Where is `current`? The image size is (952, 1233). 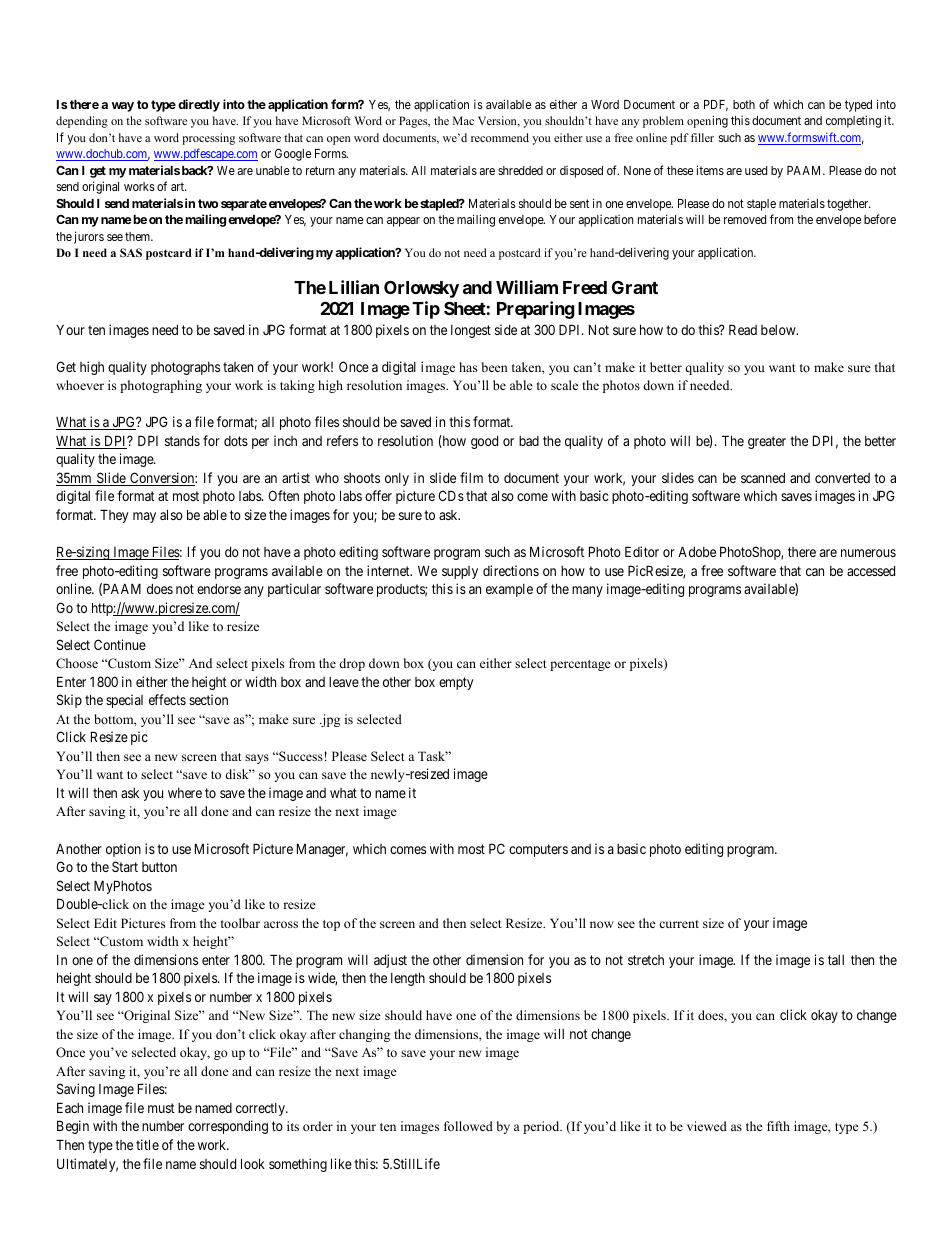 current is located at coordinates (679, 924).
